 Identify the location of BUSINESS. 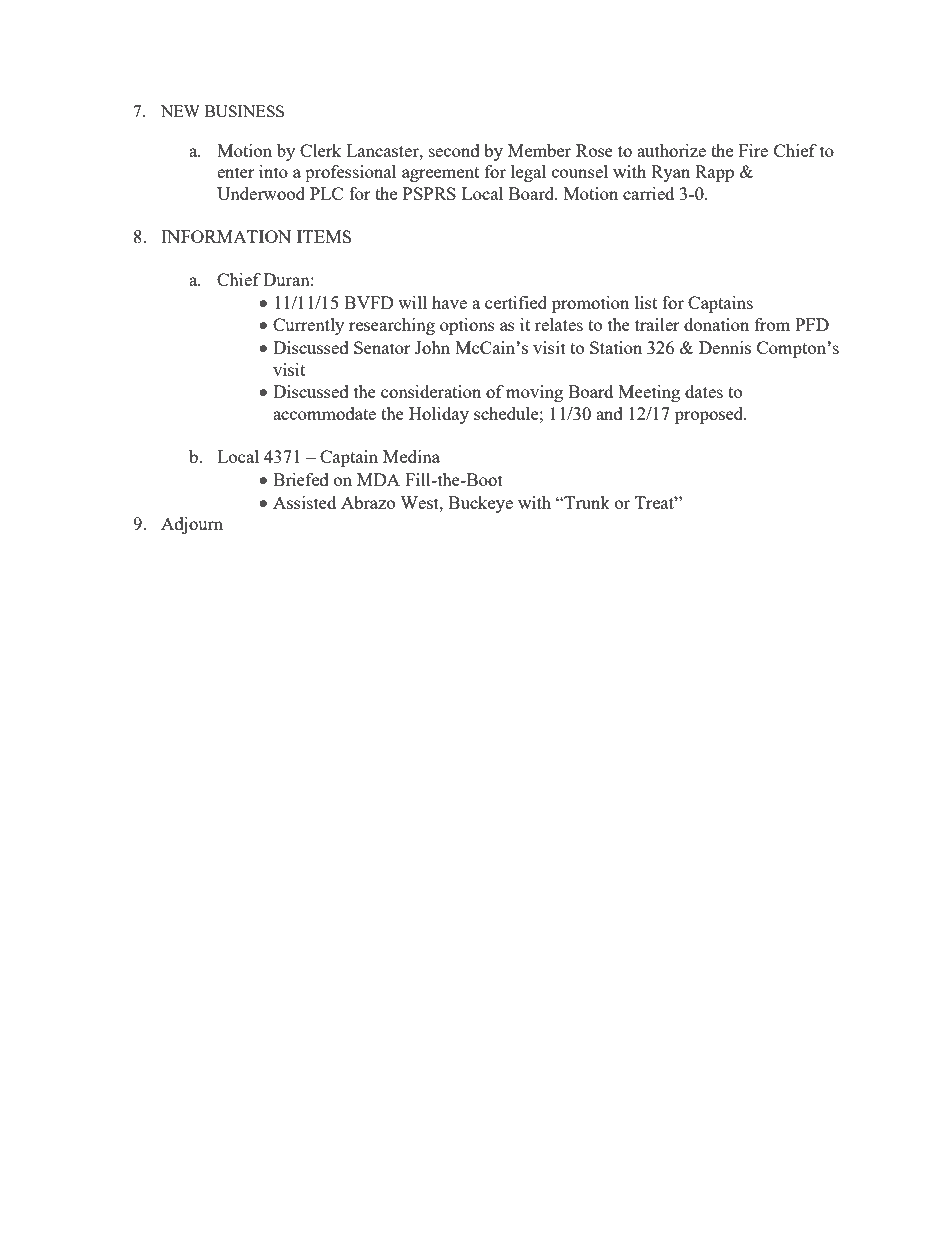
(244, 111).
